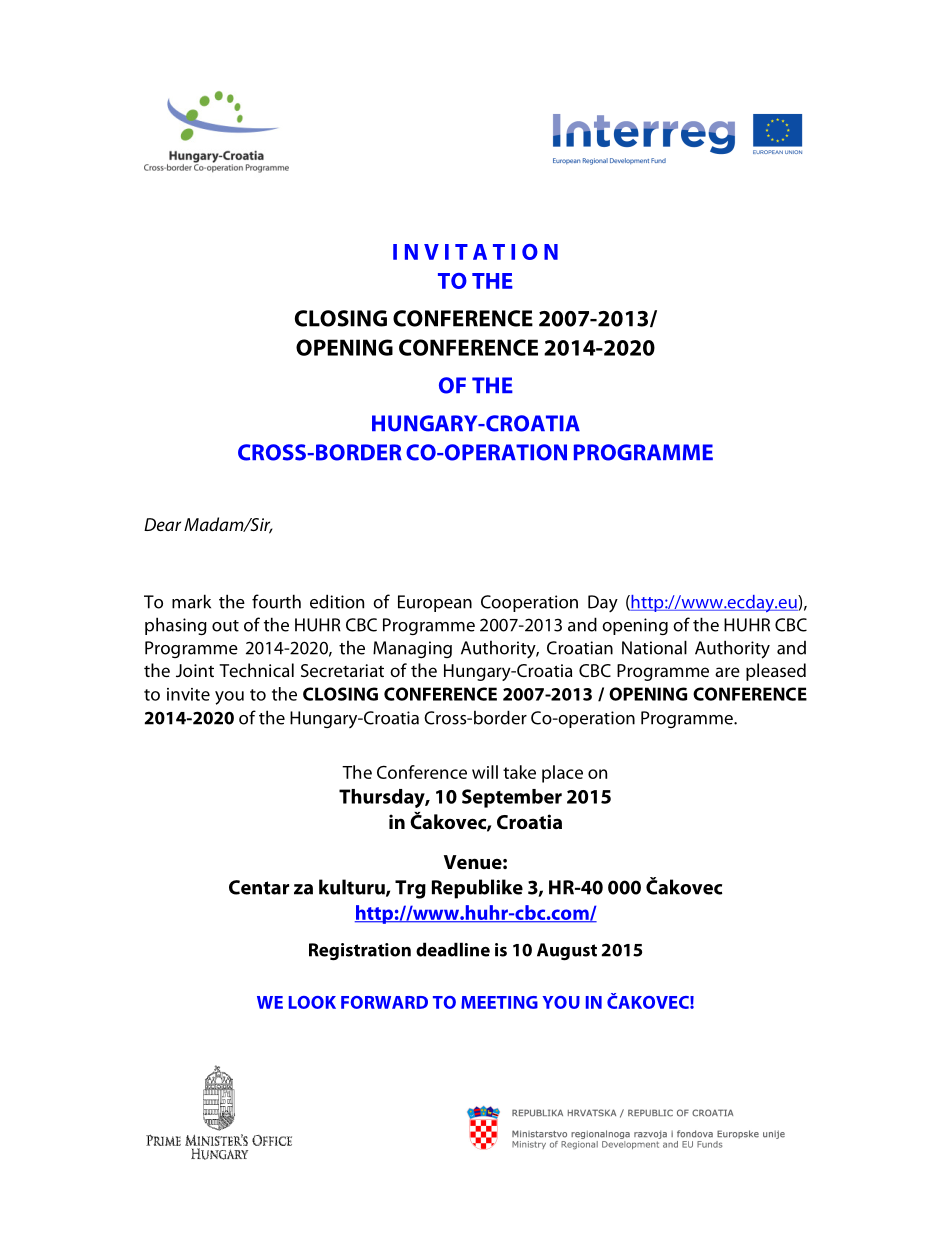 The height and width of the image is (1233, 952). Describe the element at coordinates (485, 772) in the image. I see `will` at that location.
